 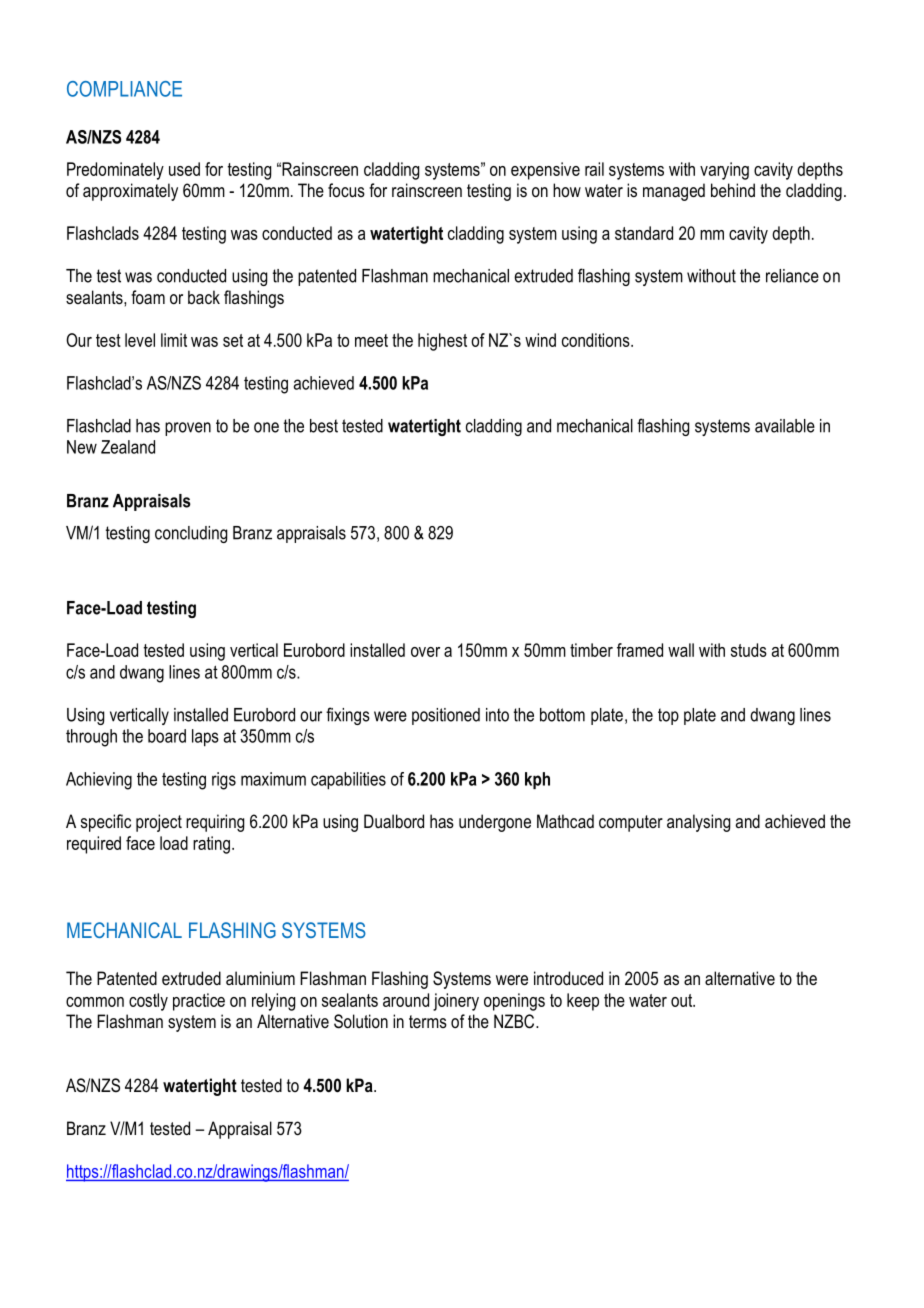 I want to click on joinery, so click(x=456, y=1002).
